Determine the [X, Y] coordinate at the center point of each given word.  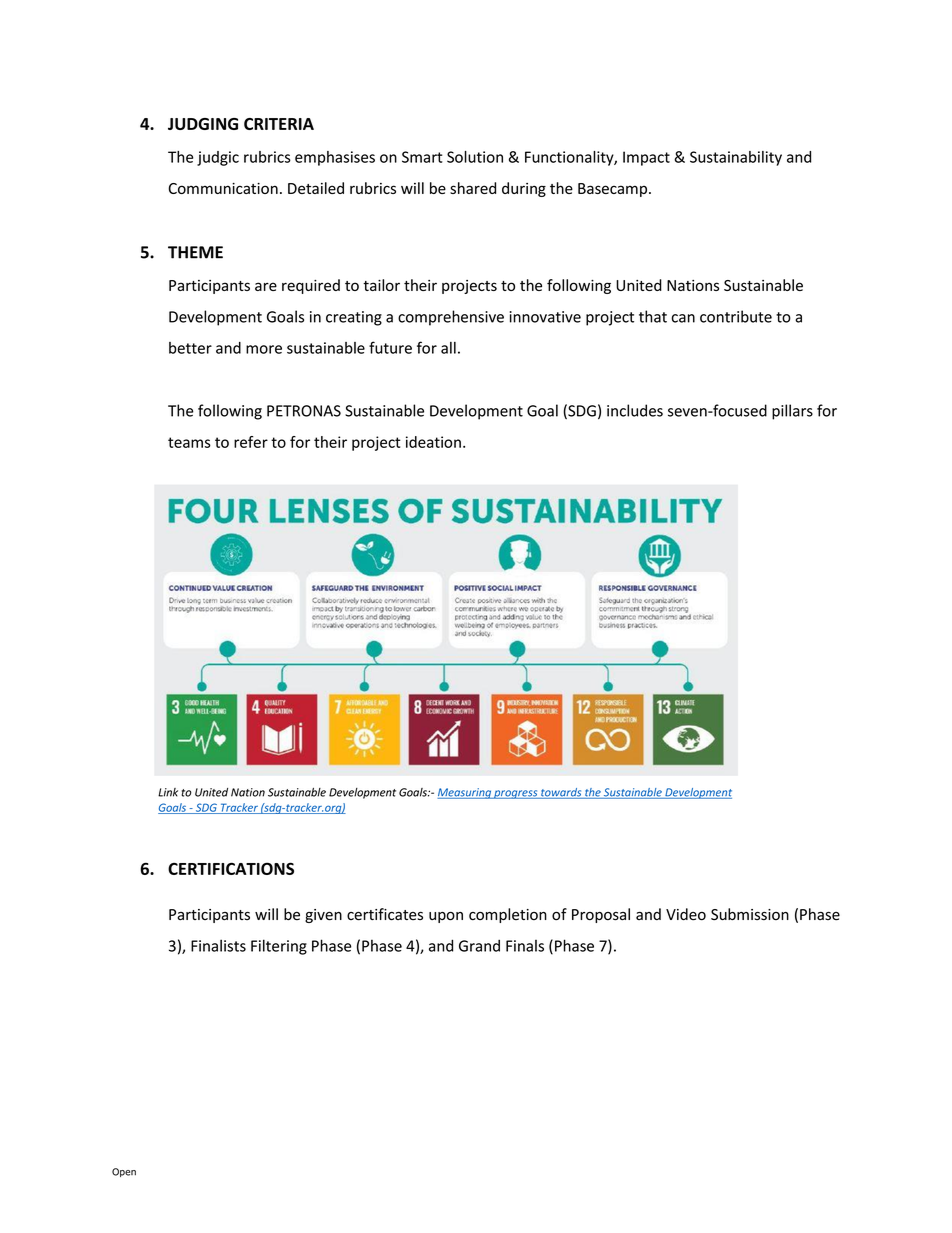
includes [635, 410]
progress [516, 794]
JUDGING [203, 124]
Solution [475, 157]
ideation [433, 442]
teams [189, 442]
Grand [479, 945]
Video [686, 914]
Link [168, 792]
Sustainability [736, 158]
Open [124, 1172]
